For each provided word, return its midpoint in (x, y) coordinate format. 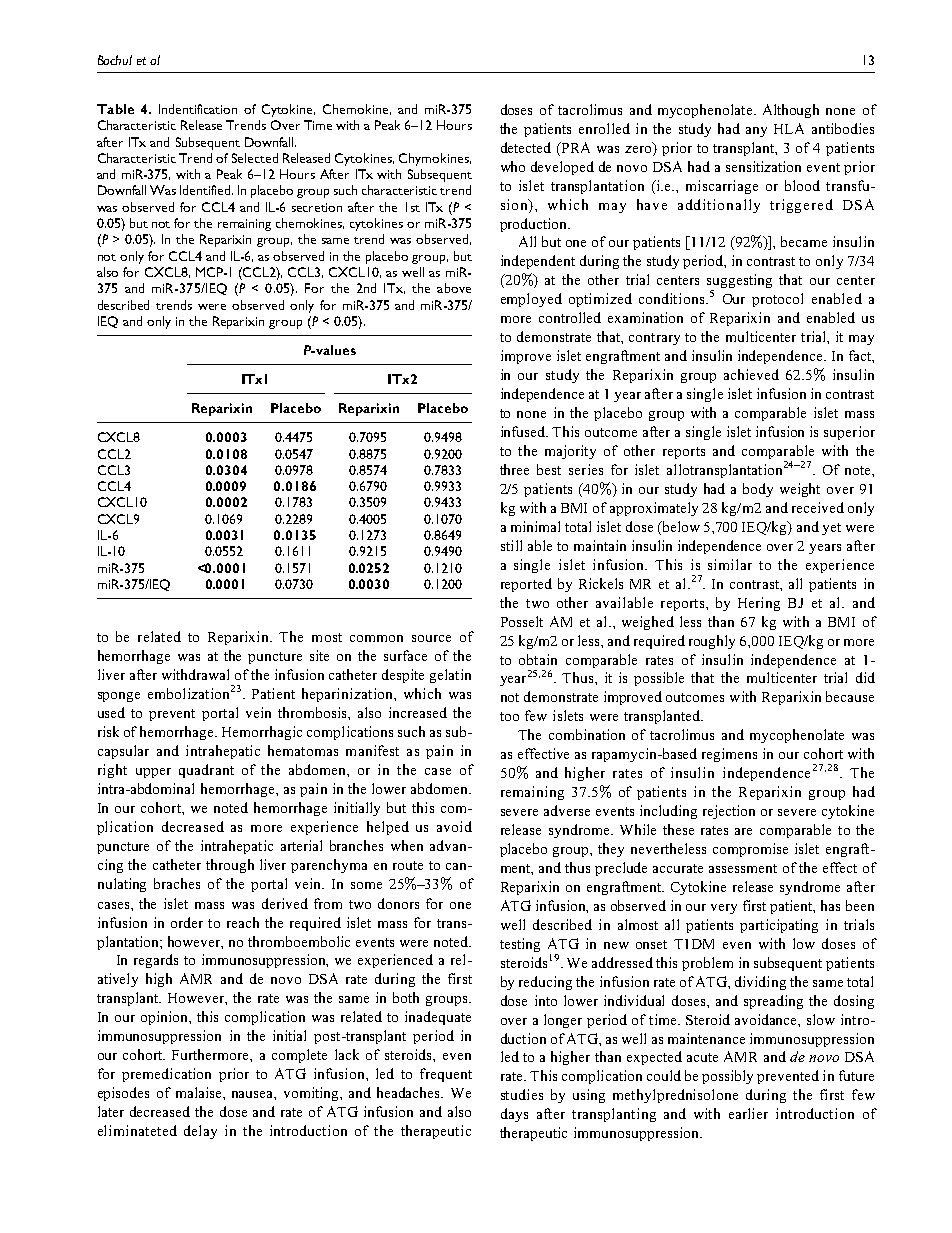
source (431, 638)
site (319, 655)
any (756, 132)
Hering (759, 604)
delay (200, 1132)
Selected (255, 158)
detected (526, 147)
